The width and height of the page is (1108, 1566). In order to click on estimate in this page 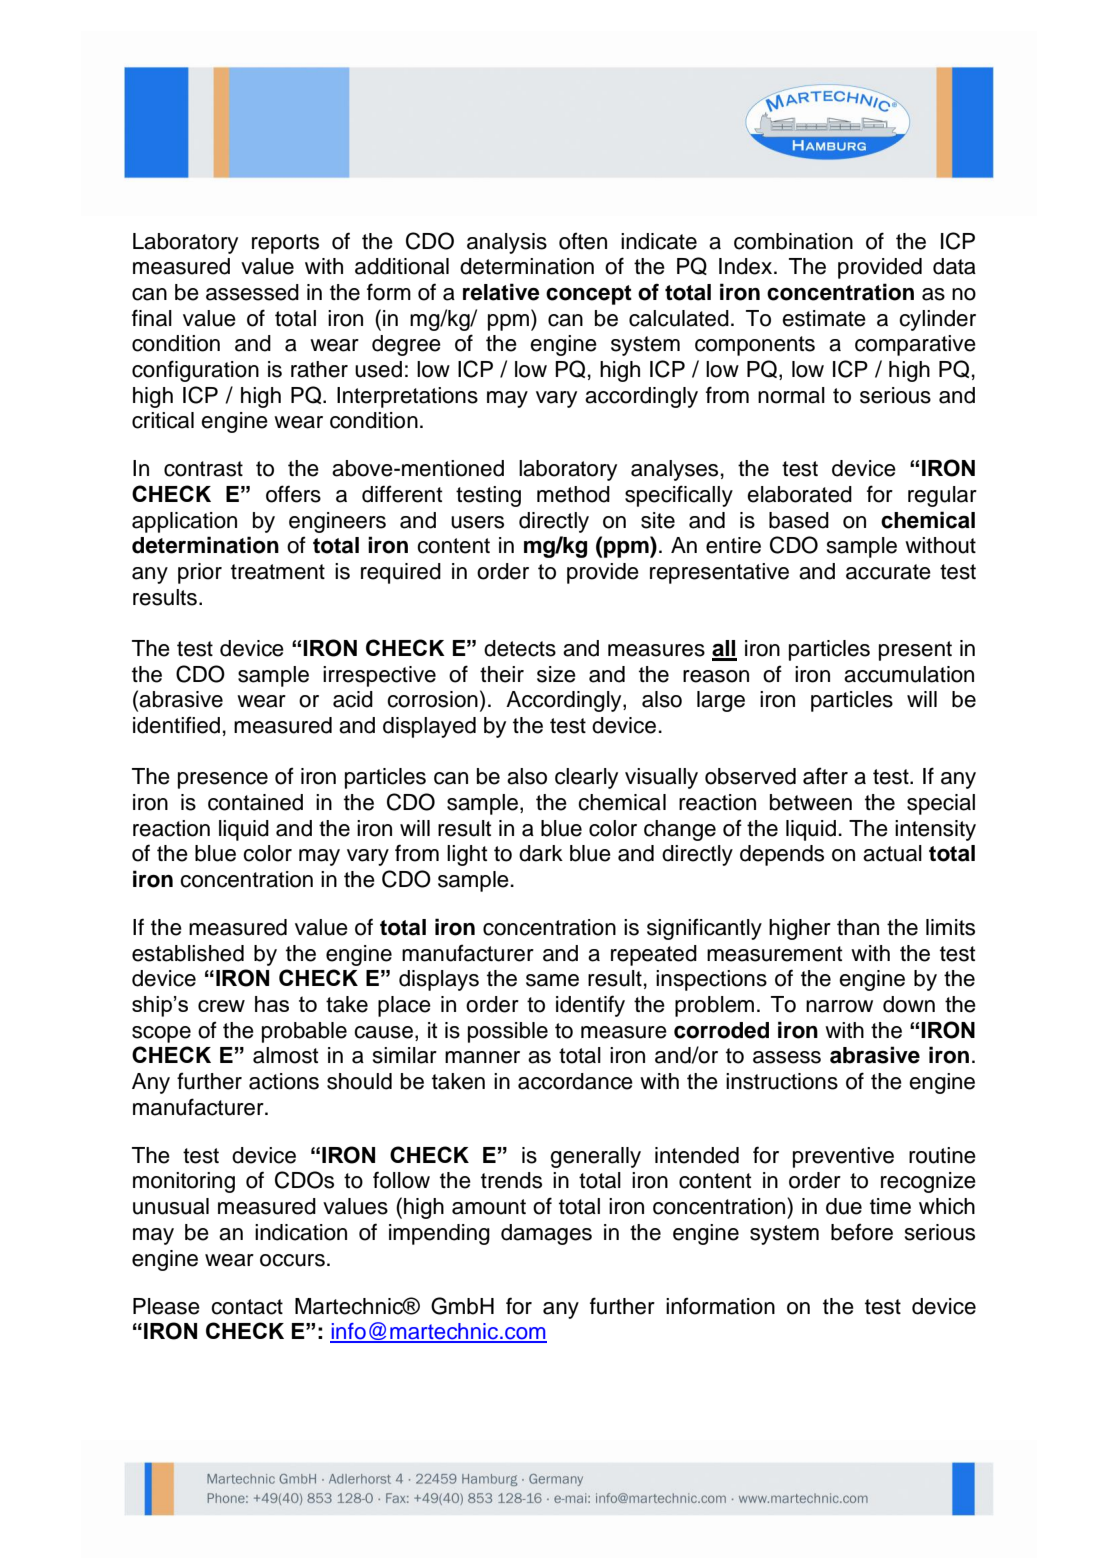, I will do `click(824, 318)`.
